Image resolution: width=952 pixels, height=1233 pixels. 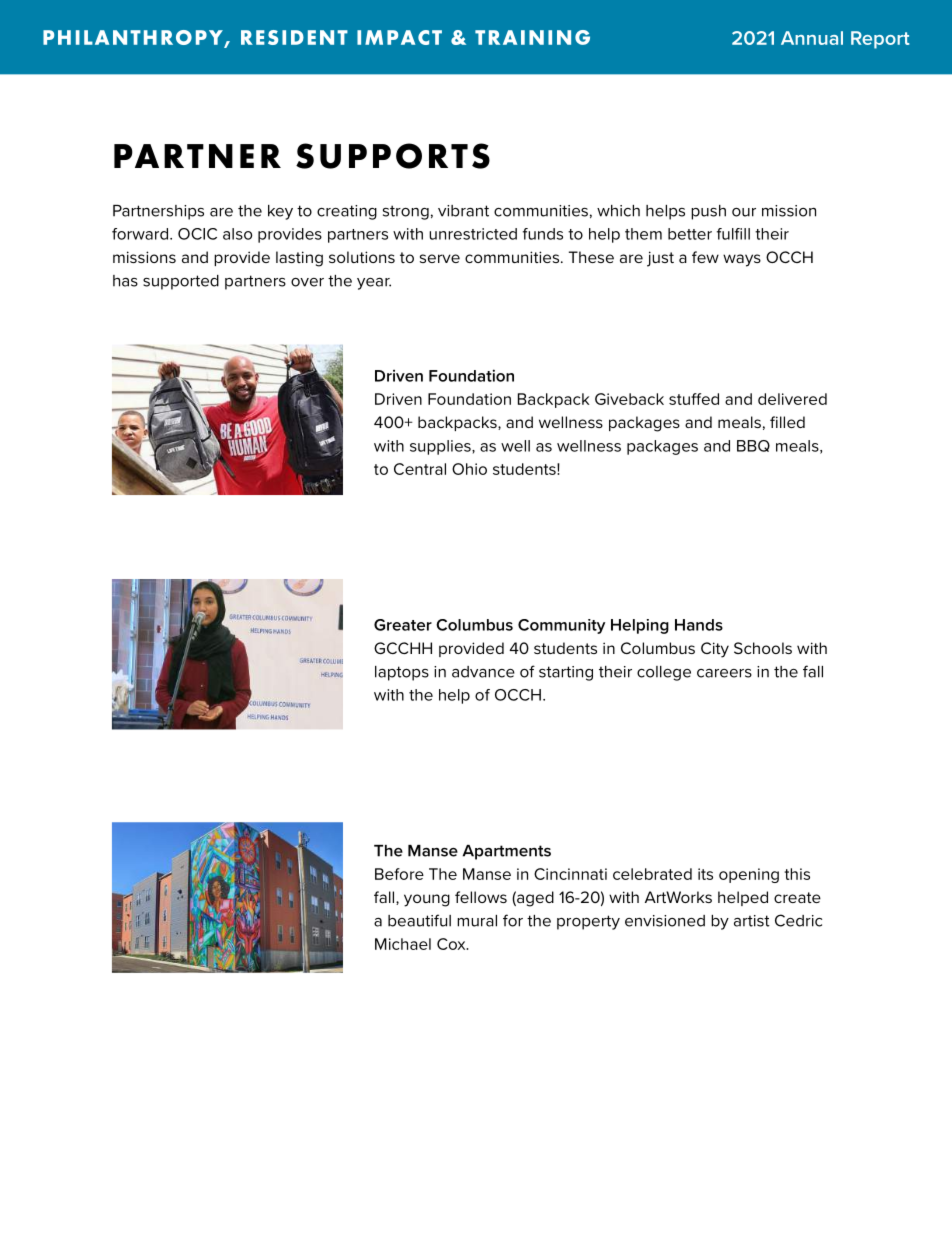 I want to click on Annual, so click(x=812, y=38).
